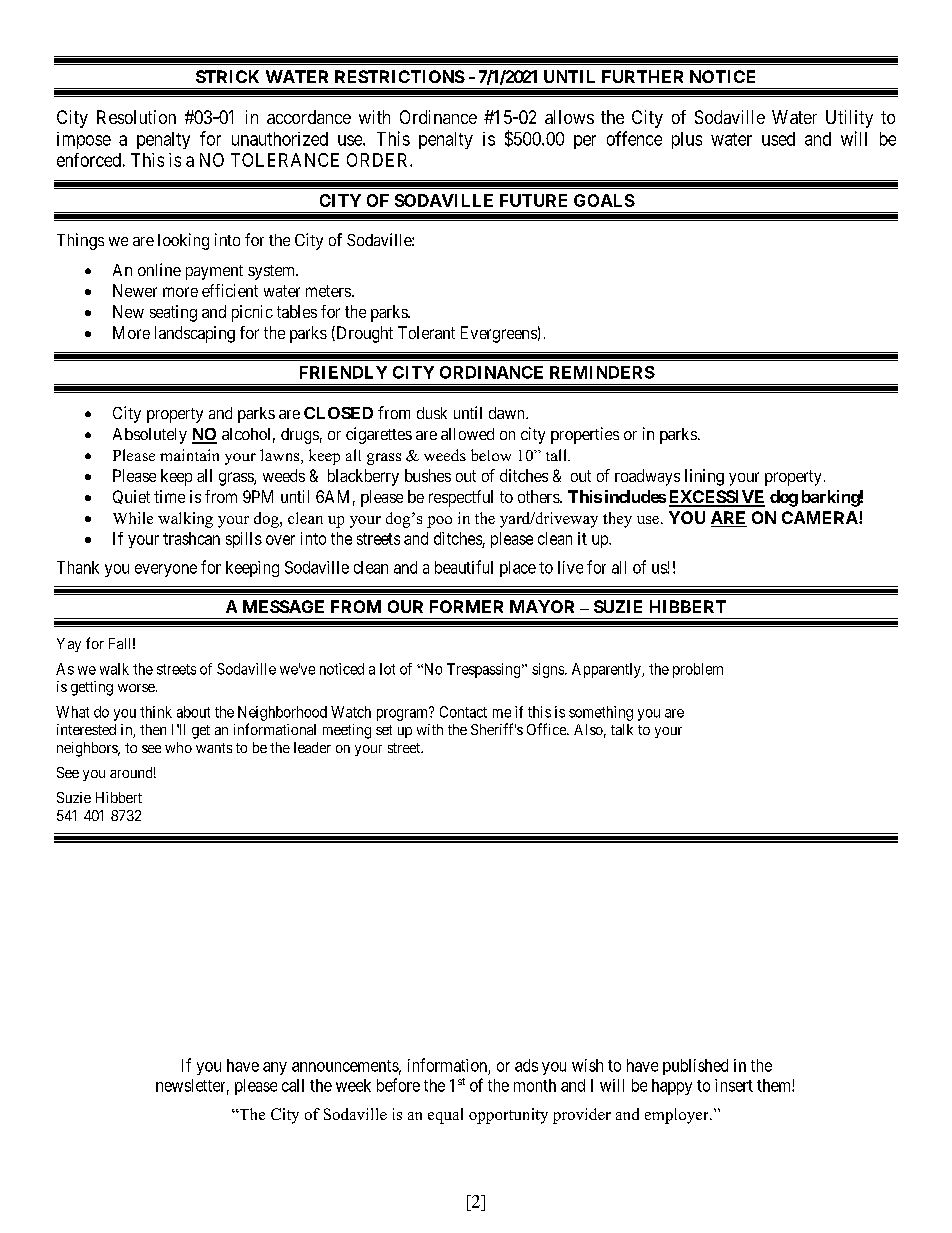  I want to click on who, so click(178, 747).
